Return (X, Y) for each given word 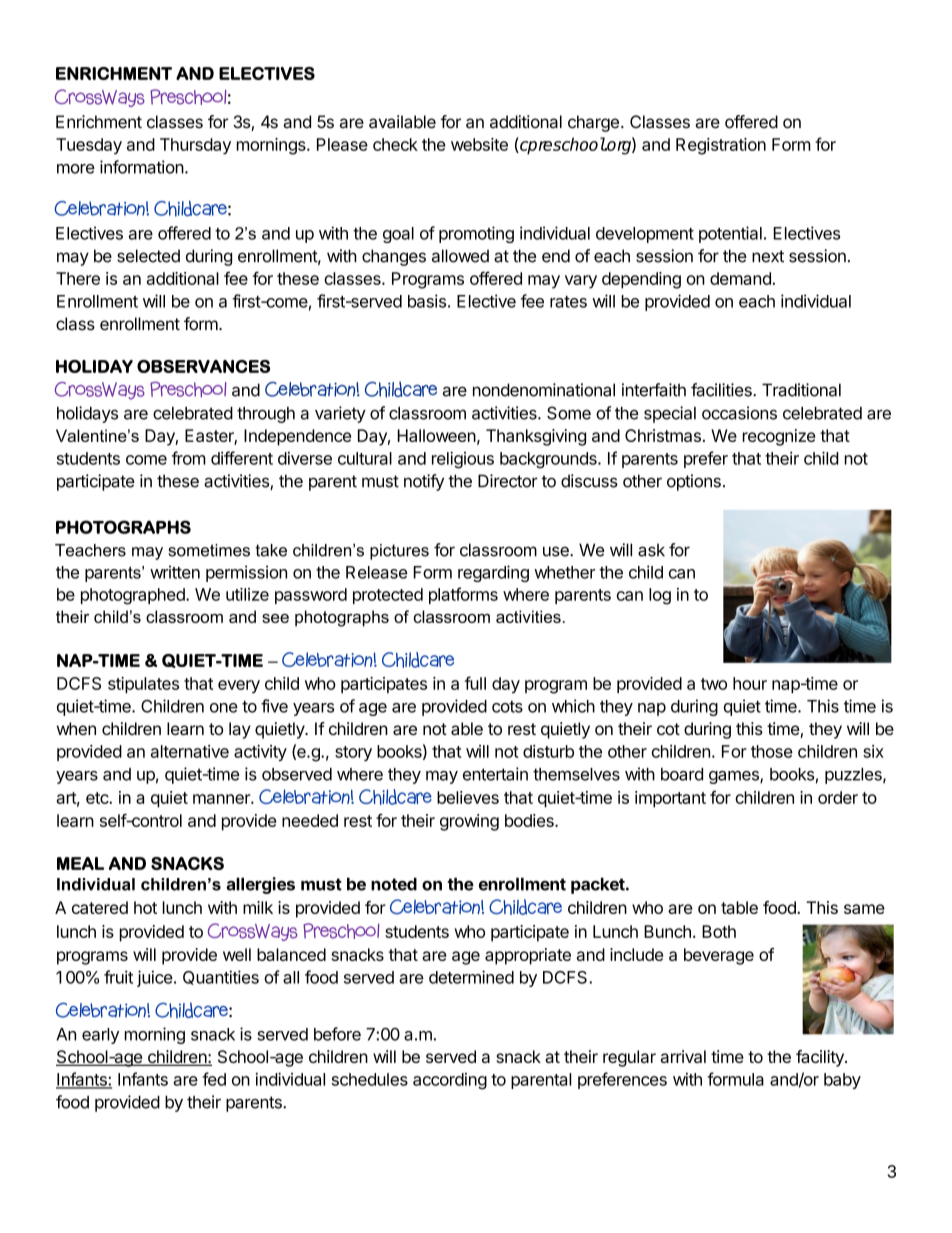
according (450, 1081)
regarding (493, 573)
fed (214, 1079)
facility (821, 1058)
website (479, 144)
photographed (134, 596)
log (660, 596)
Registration (721, 146)
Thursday (195, 146)
